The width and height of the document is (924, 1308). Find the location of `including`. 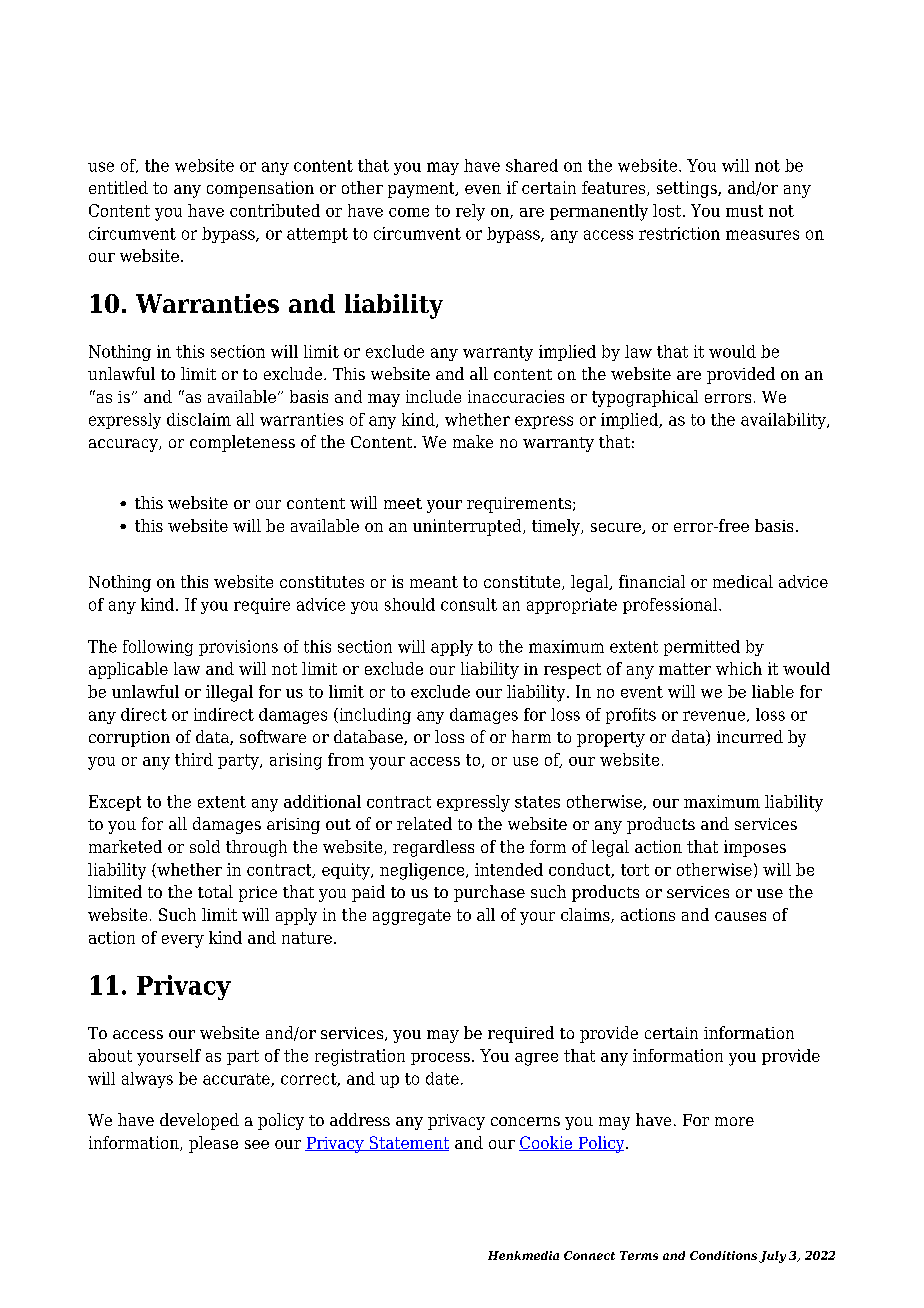

including is located at coordinates (374, 716).
